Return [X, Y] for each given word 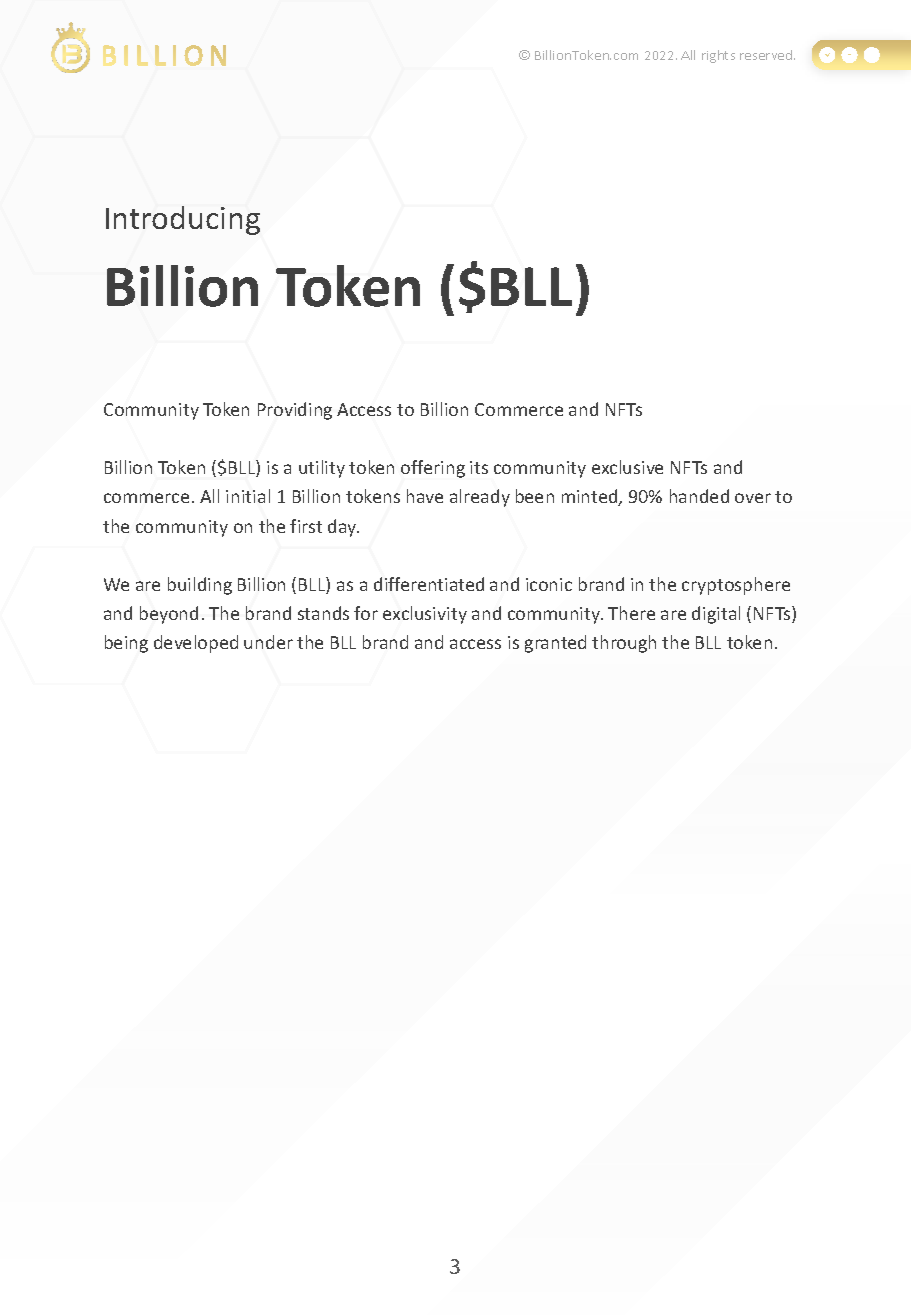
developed [196, 644]
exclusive [627, 467]
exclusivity [425, 615]
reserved [767, 55]
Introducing [183, 220]
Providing [295, 411]
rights [718, 56]
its [479, 467]
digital [716, 615]
